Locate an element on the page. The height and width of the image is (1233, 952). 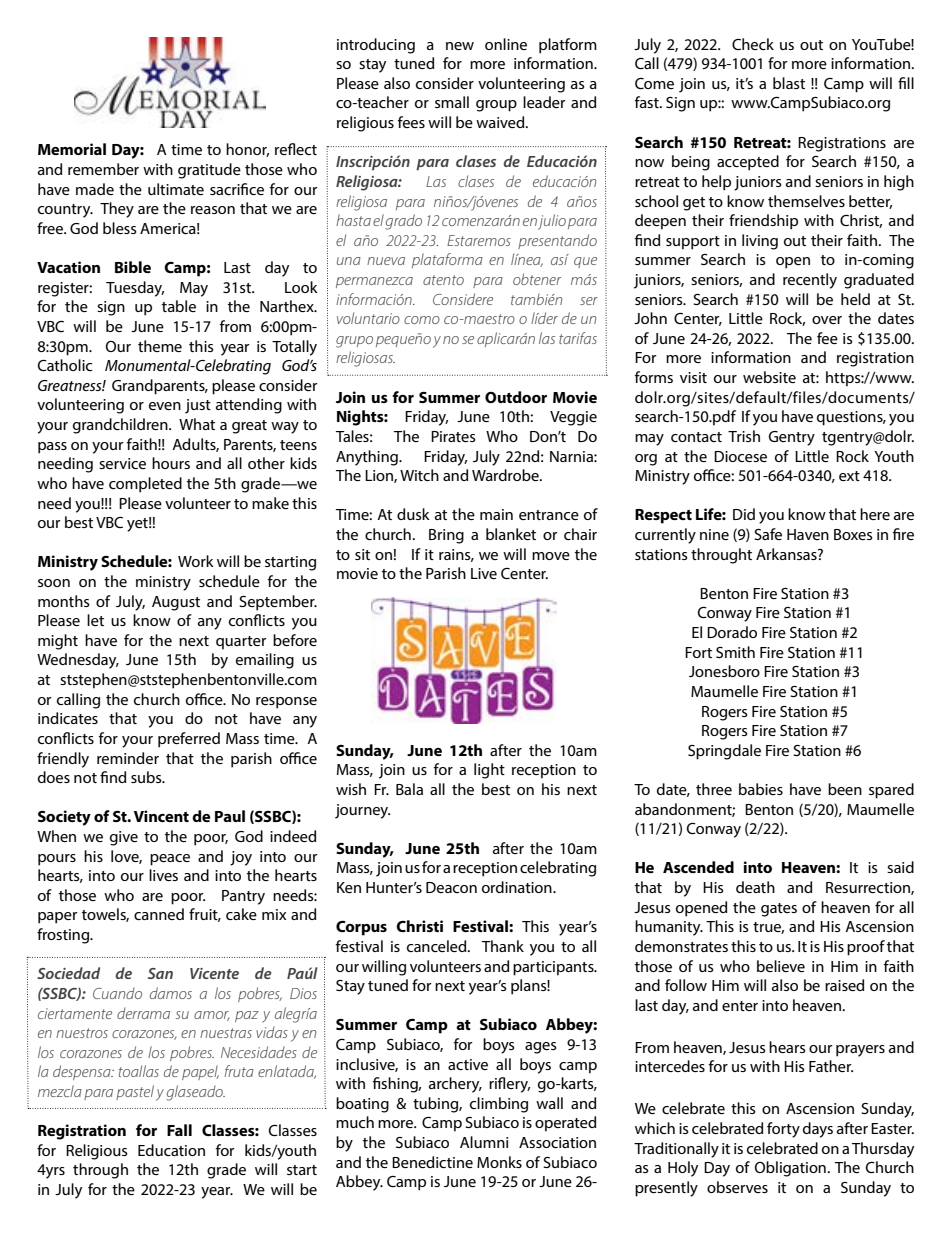
Dorado is located at coordinates (732, 632).
